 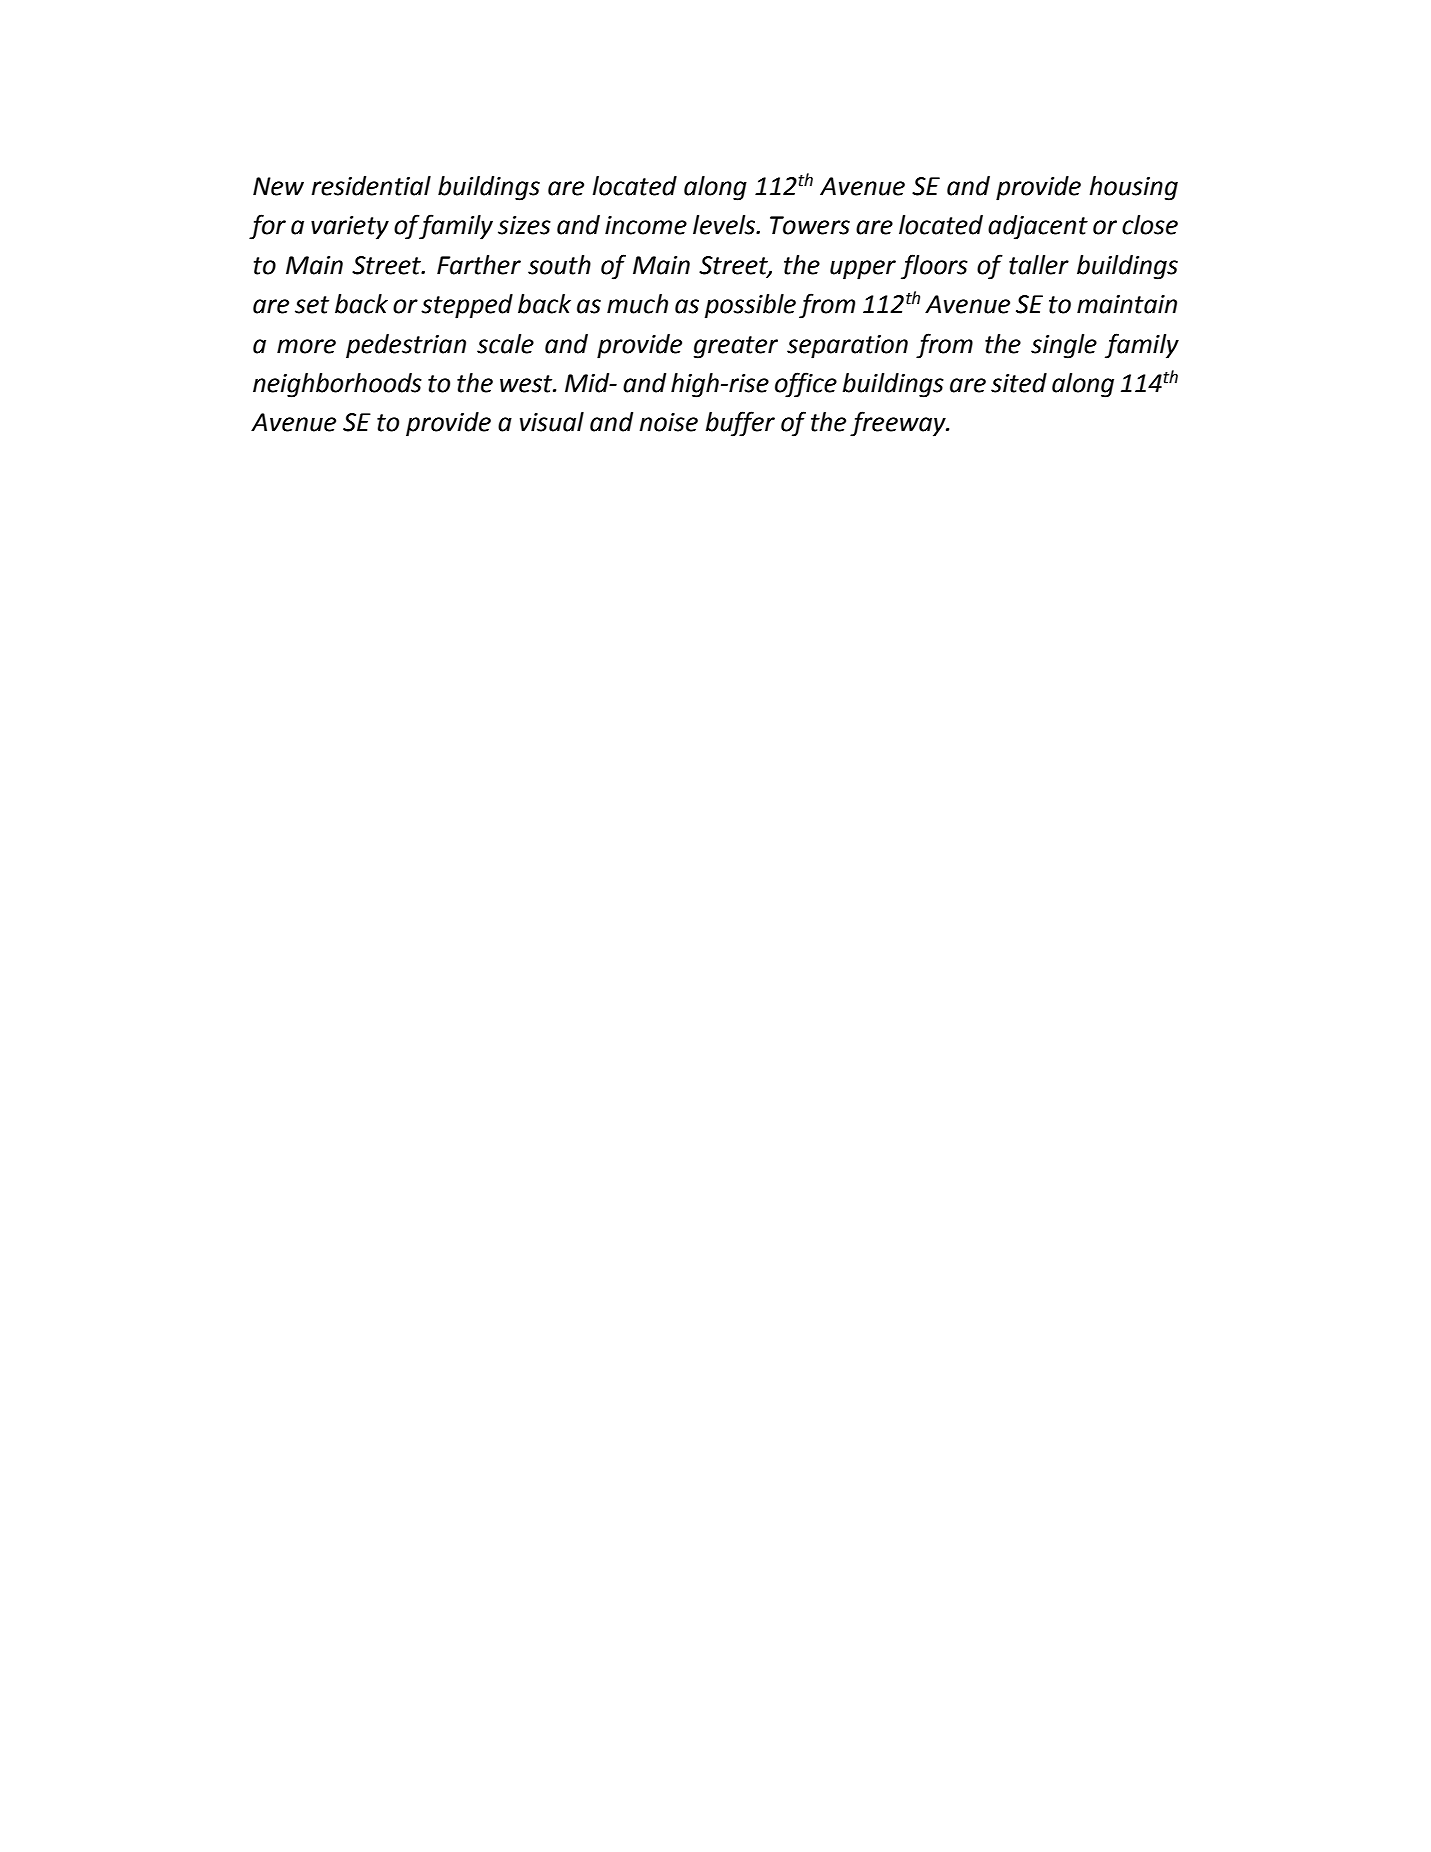 What do you see at coordinates (1134, 188) in the image?
I see `housing` at bounding box center [1134, 188].
